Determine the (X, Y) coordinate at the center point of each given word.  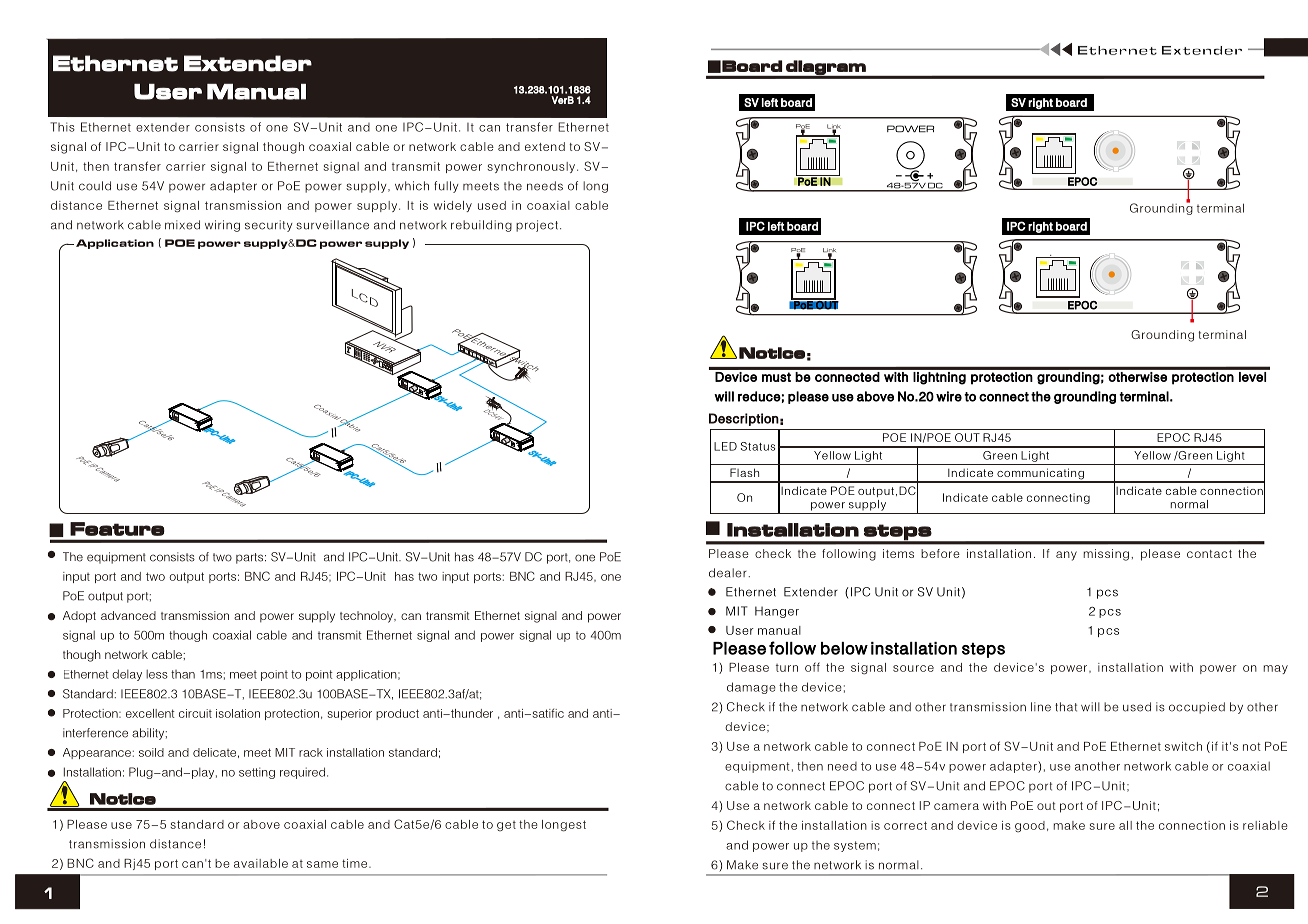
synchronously (531, 167)
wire (949, 396)
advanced (128, 615)
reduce (759, 396)
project (538, 226)
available (261, 863)
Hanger (777, 612)
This (62, 127)
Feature (117, 529)
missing (1106, 555)
